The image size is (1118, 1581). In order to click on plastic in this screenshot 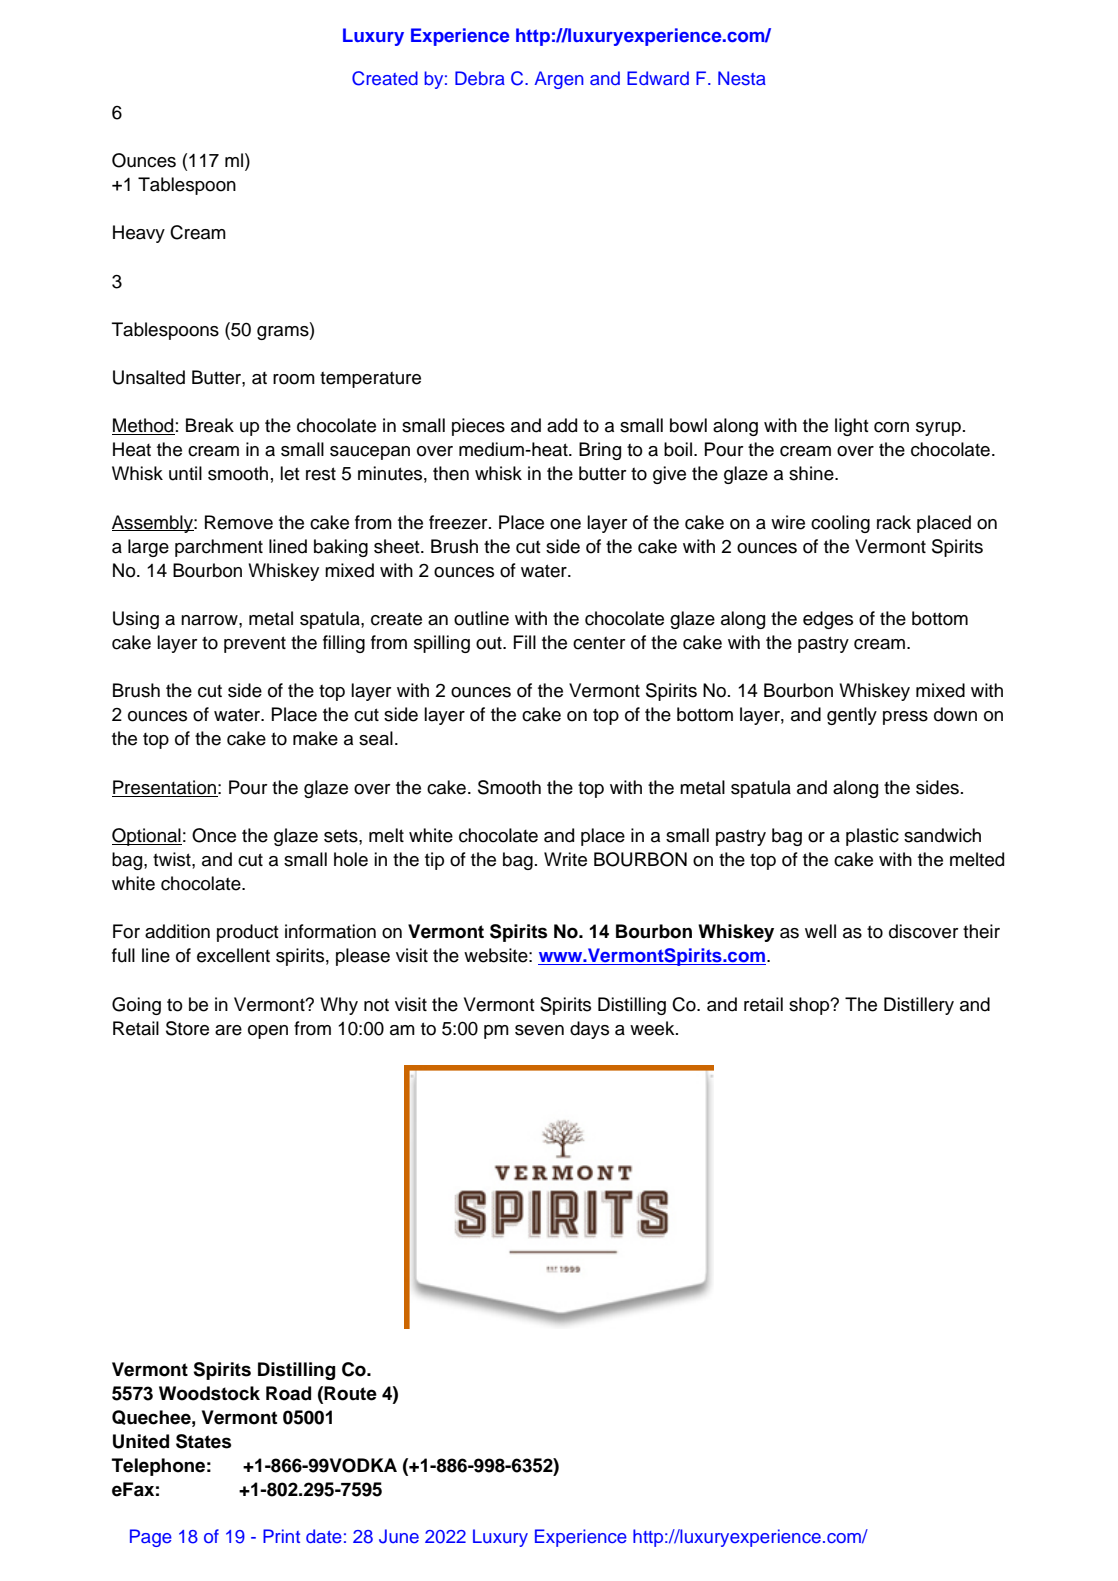, I will do `click(872, 837)`.
